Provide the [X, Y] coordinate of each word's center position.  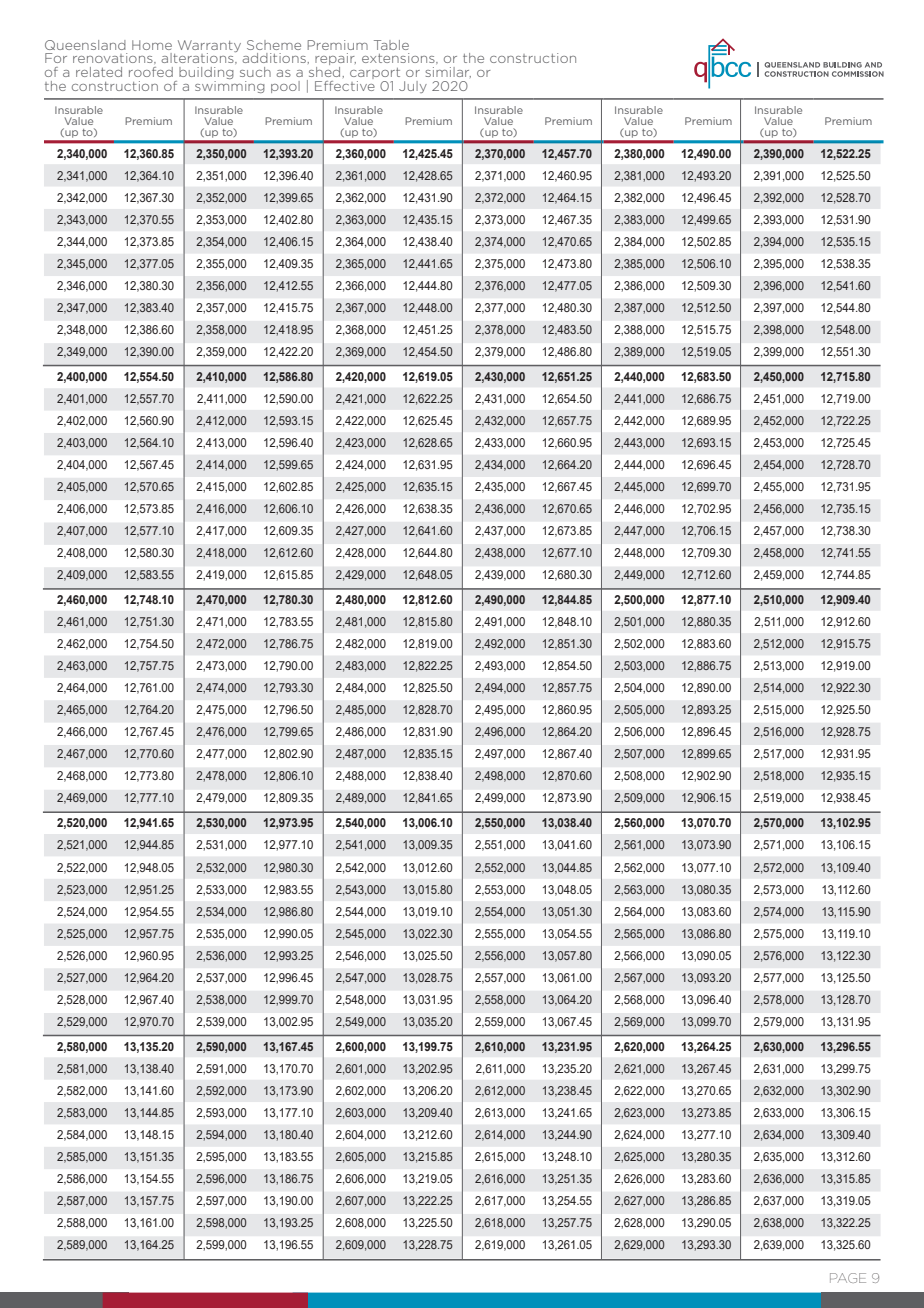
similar [448, 72]
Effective [345, 86]
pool [285, 87]
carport [375, 75]
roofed [151, 72]
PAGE [848, 1278]
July [413, 87]
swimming [230, 87]
